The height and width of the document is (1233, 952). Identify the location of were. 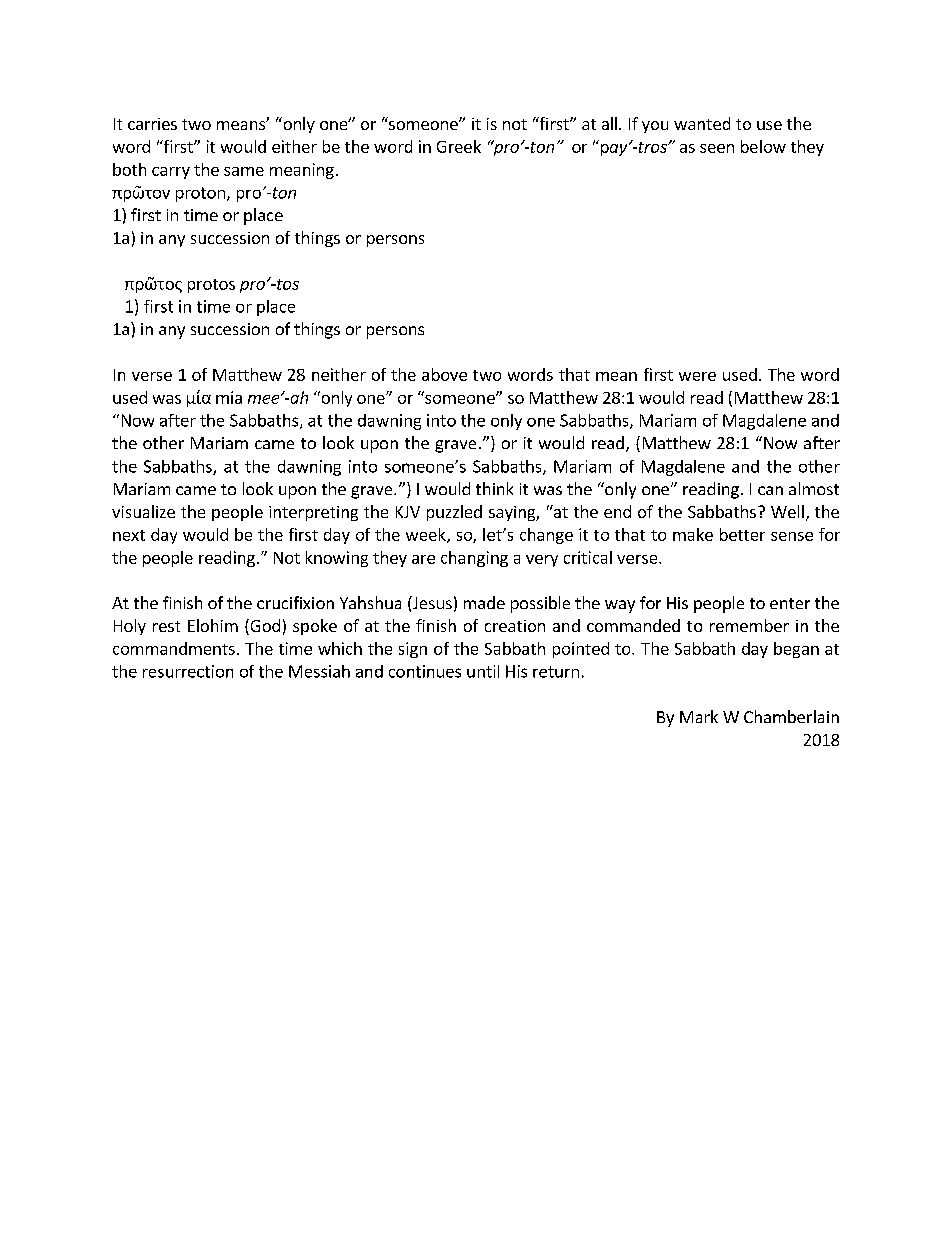
(697, 376).
